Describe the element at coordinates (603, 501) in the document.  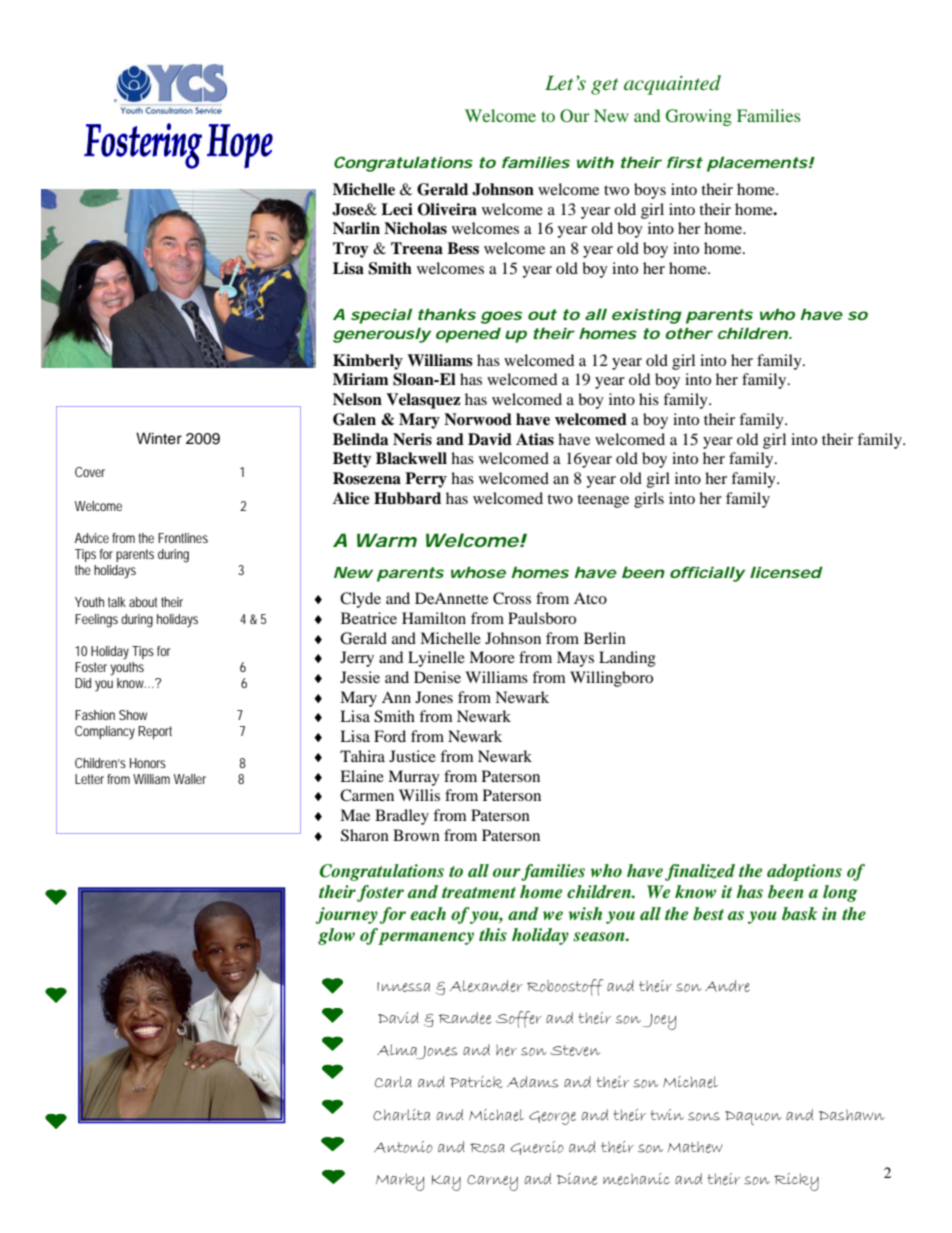
I see `teenage` at that location.
